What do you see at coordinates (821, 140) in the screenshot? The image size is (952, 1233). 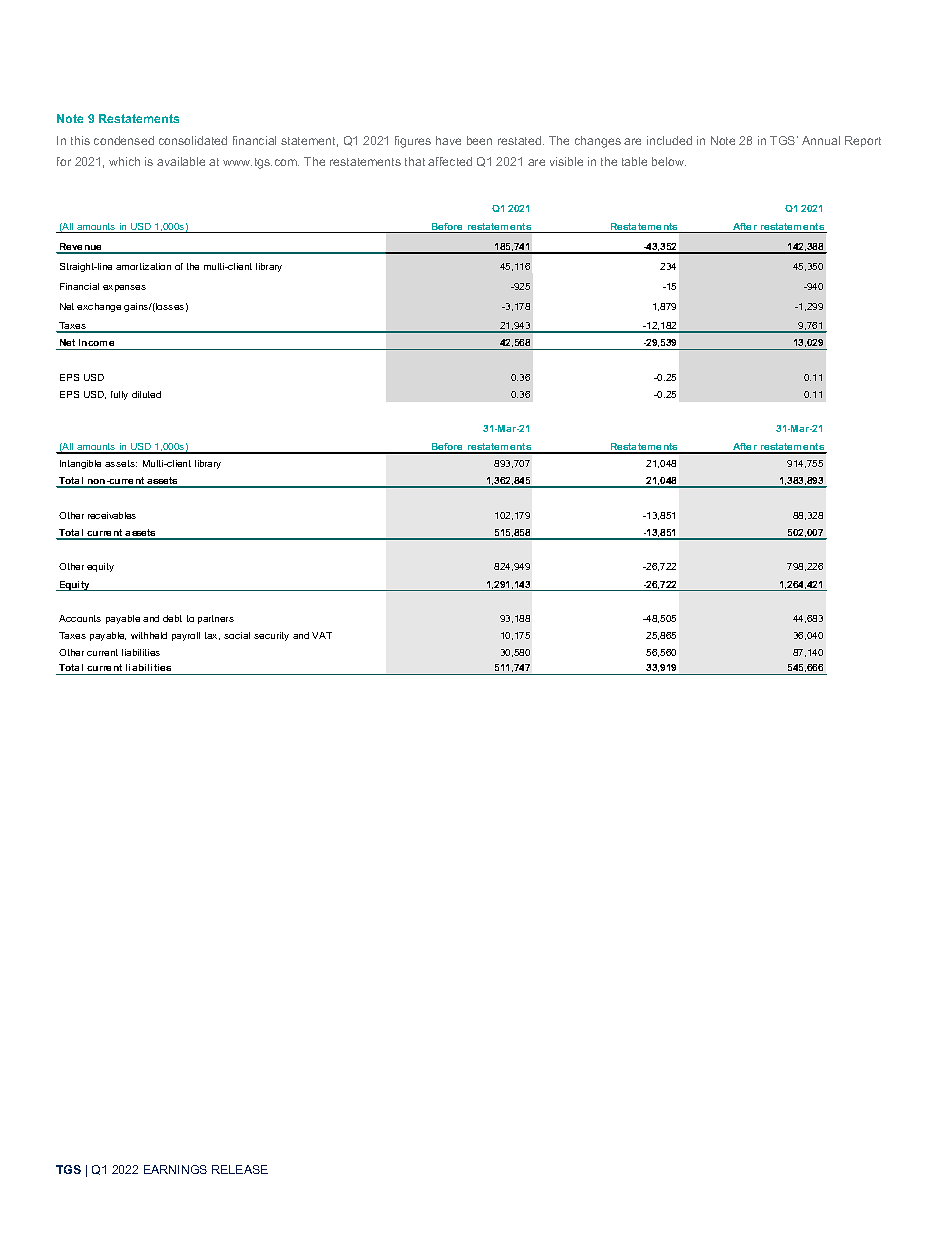 I see `Annual` at bounding box center [821, 140].
